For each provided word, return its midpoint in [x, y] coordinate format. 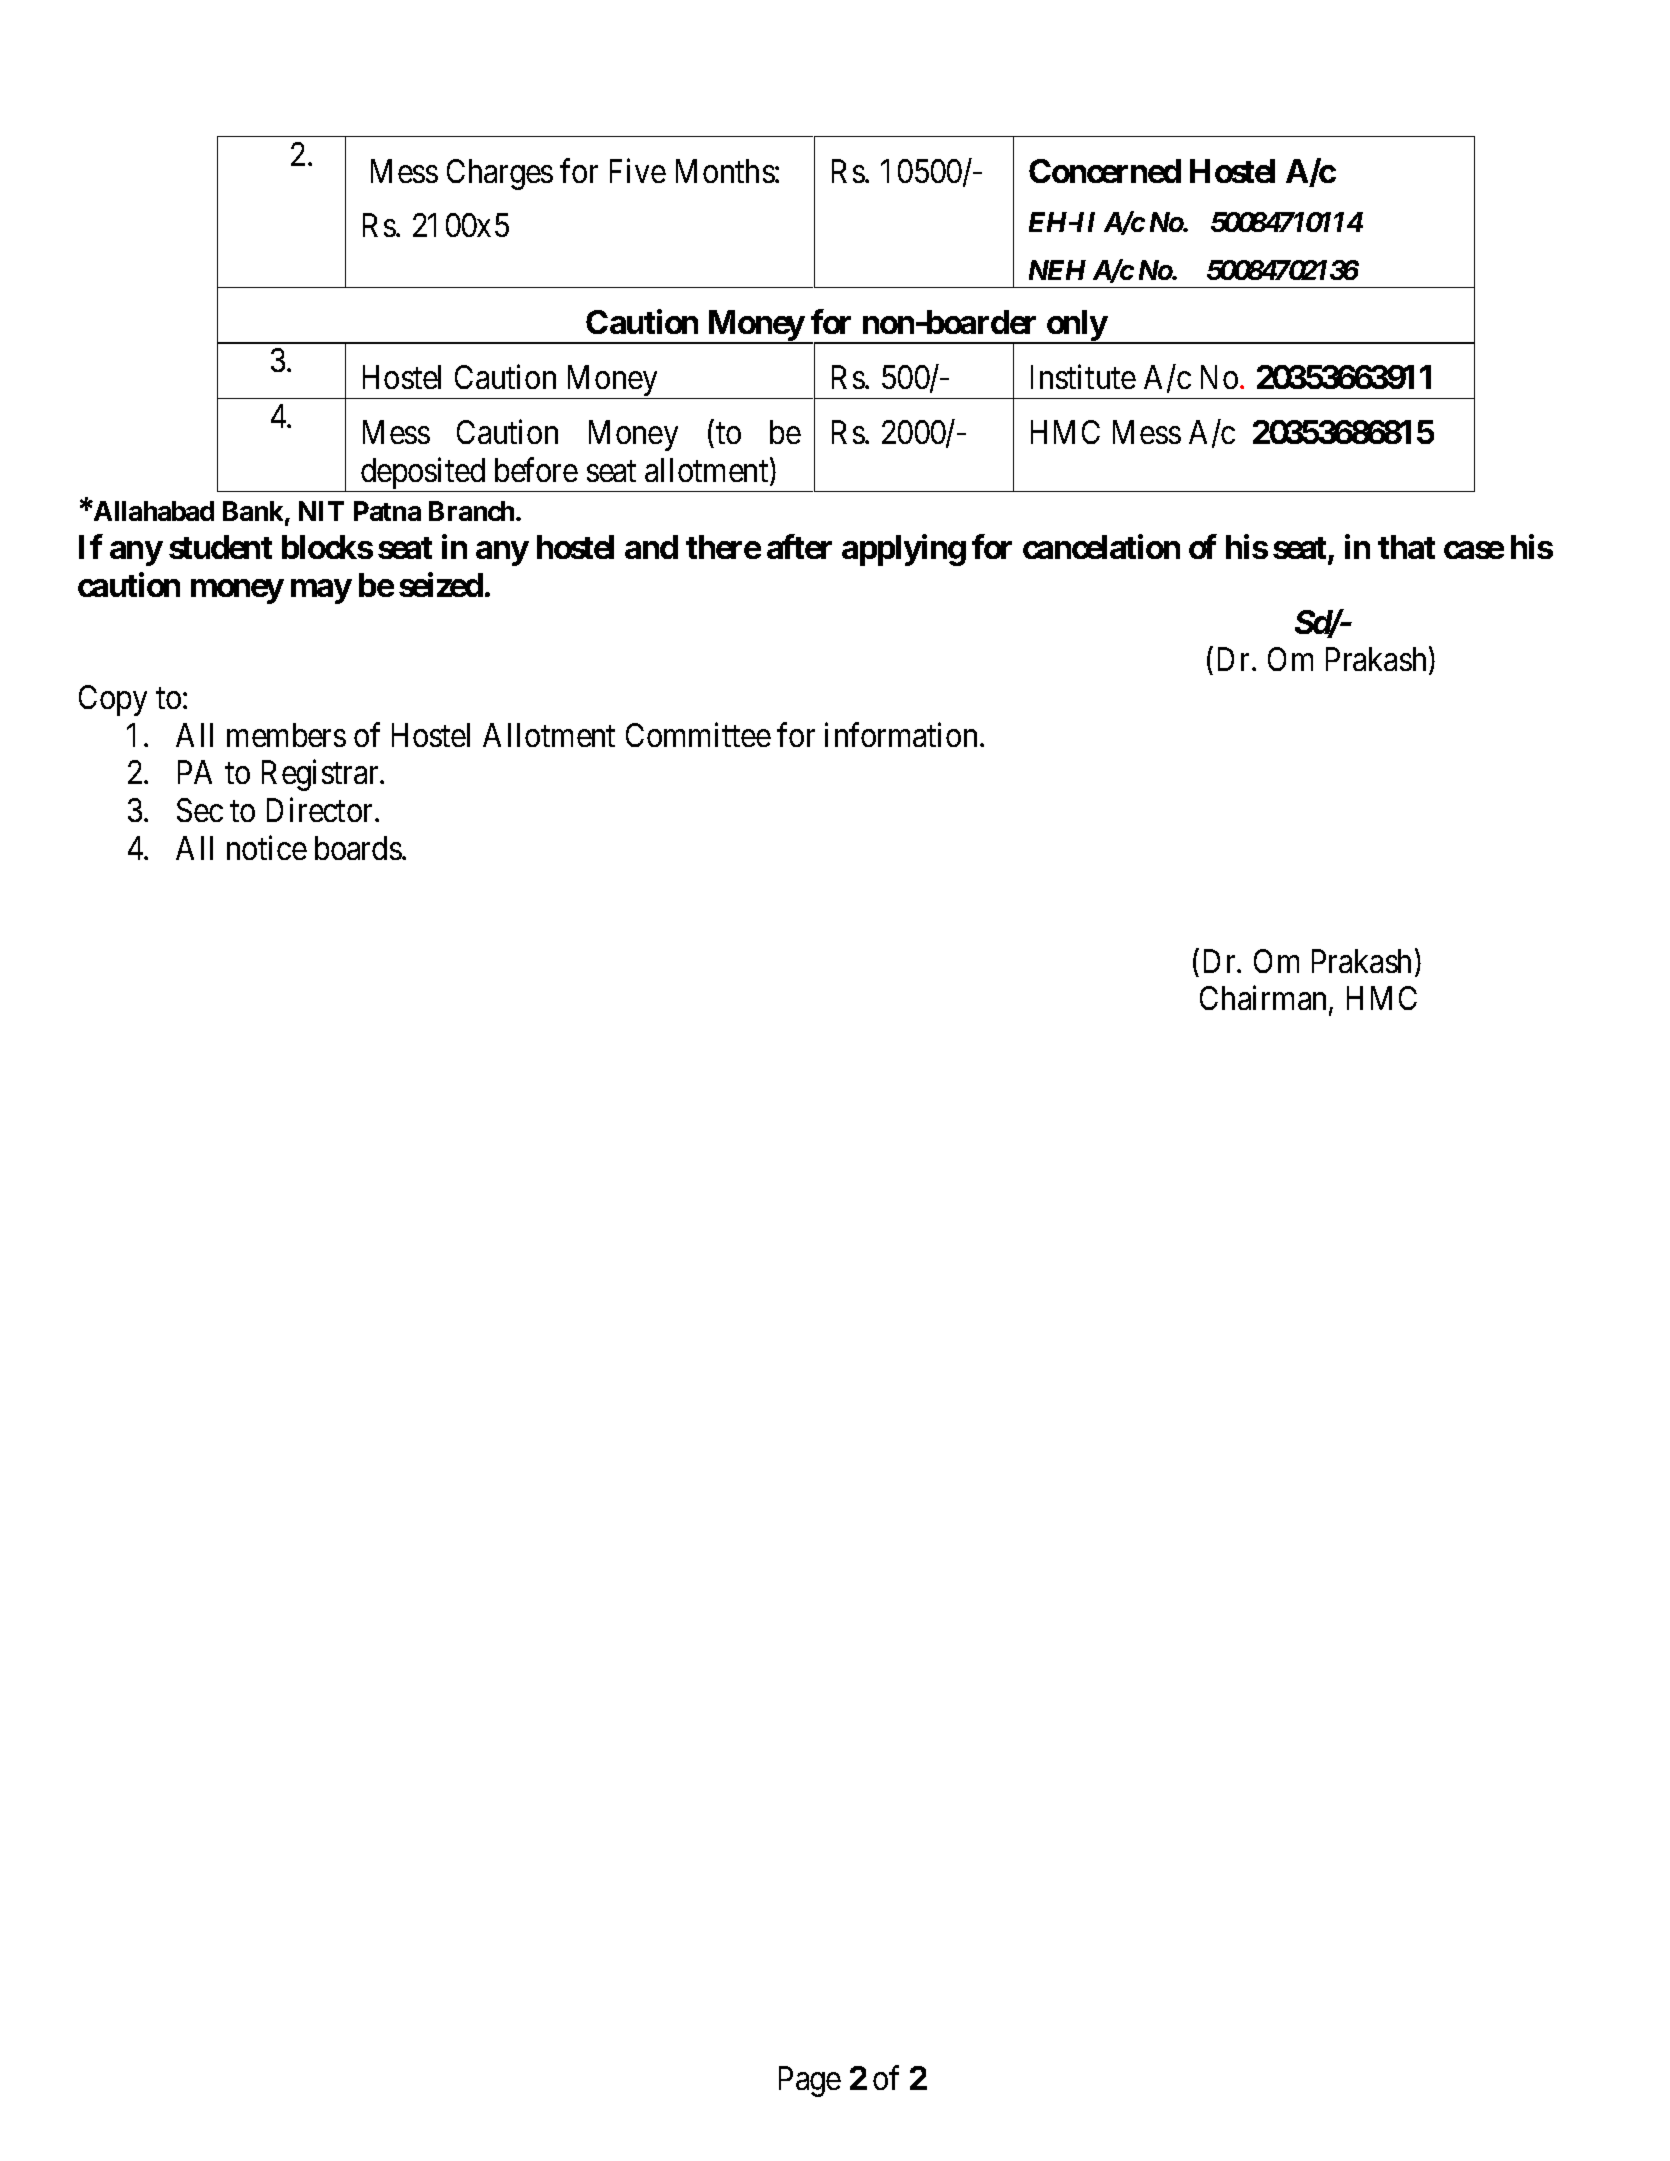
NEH [1057, 270]
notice [267, 847]
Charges [500, 174]
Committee [698, 734]
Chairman [1265, 1000]
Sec [200, 810]
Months [725, 171]
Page [810, 2082]
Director [321, 810]
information [901, 734]
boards [358, 848]
